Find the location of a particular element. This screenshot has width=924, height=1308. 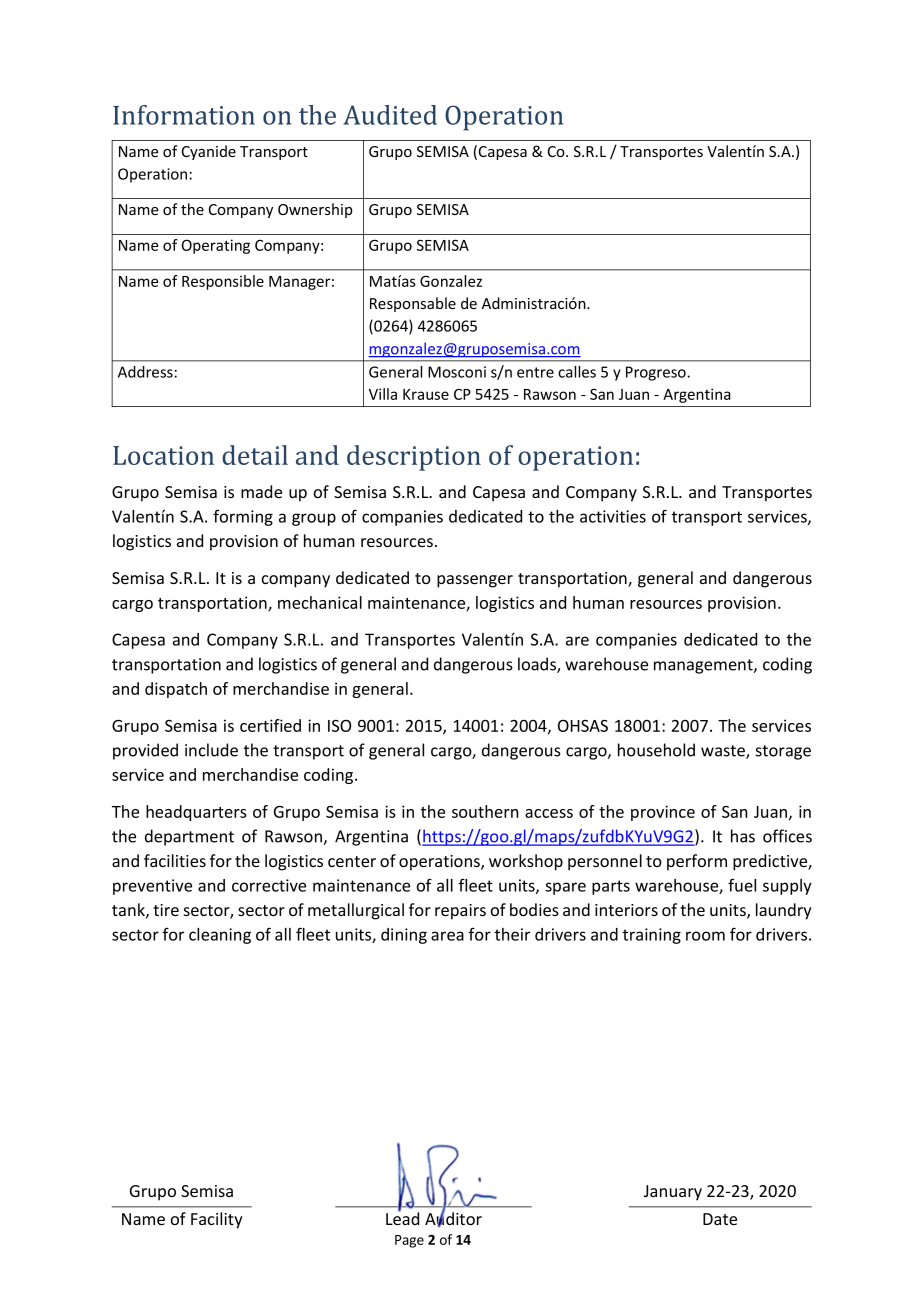

activities is located at coordinates (613, 516).
